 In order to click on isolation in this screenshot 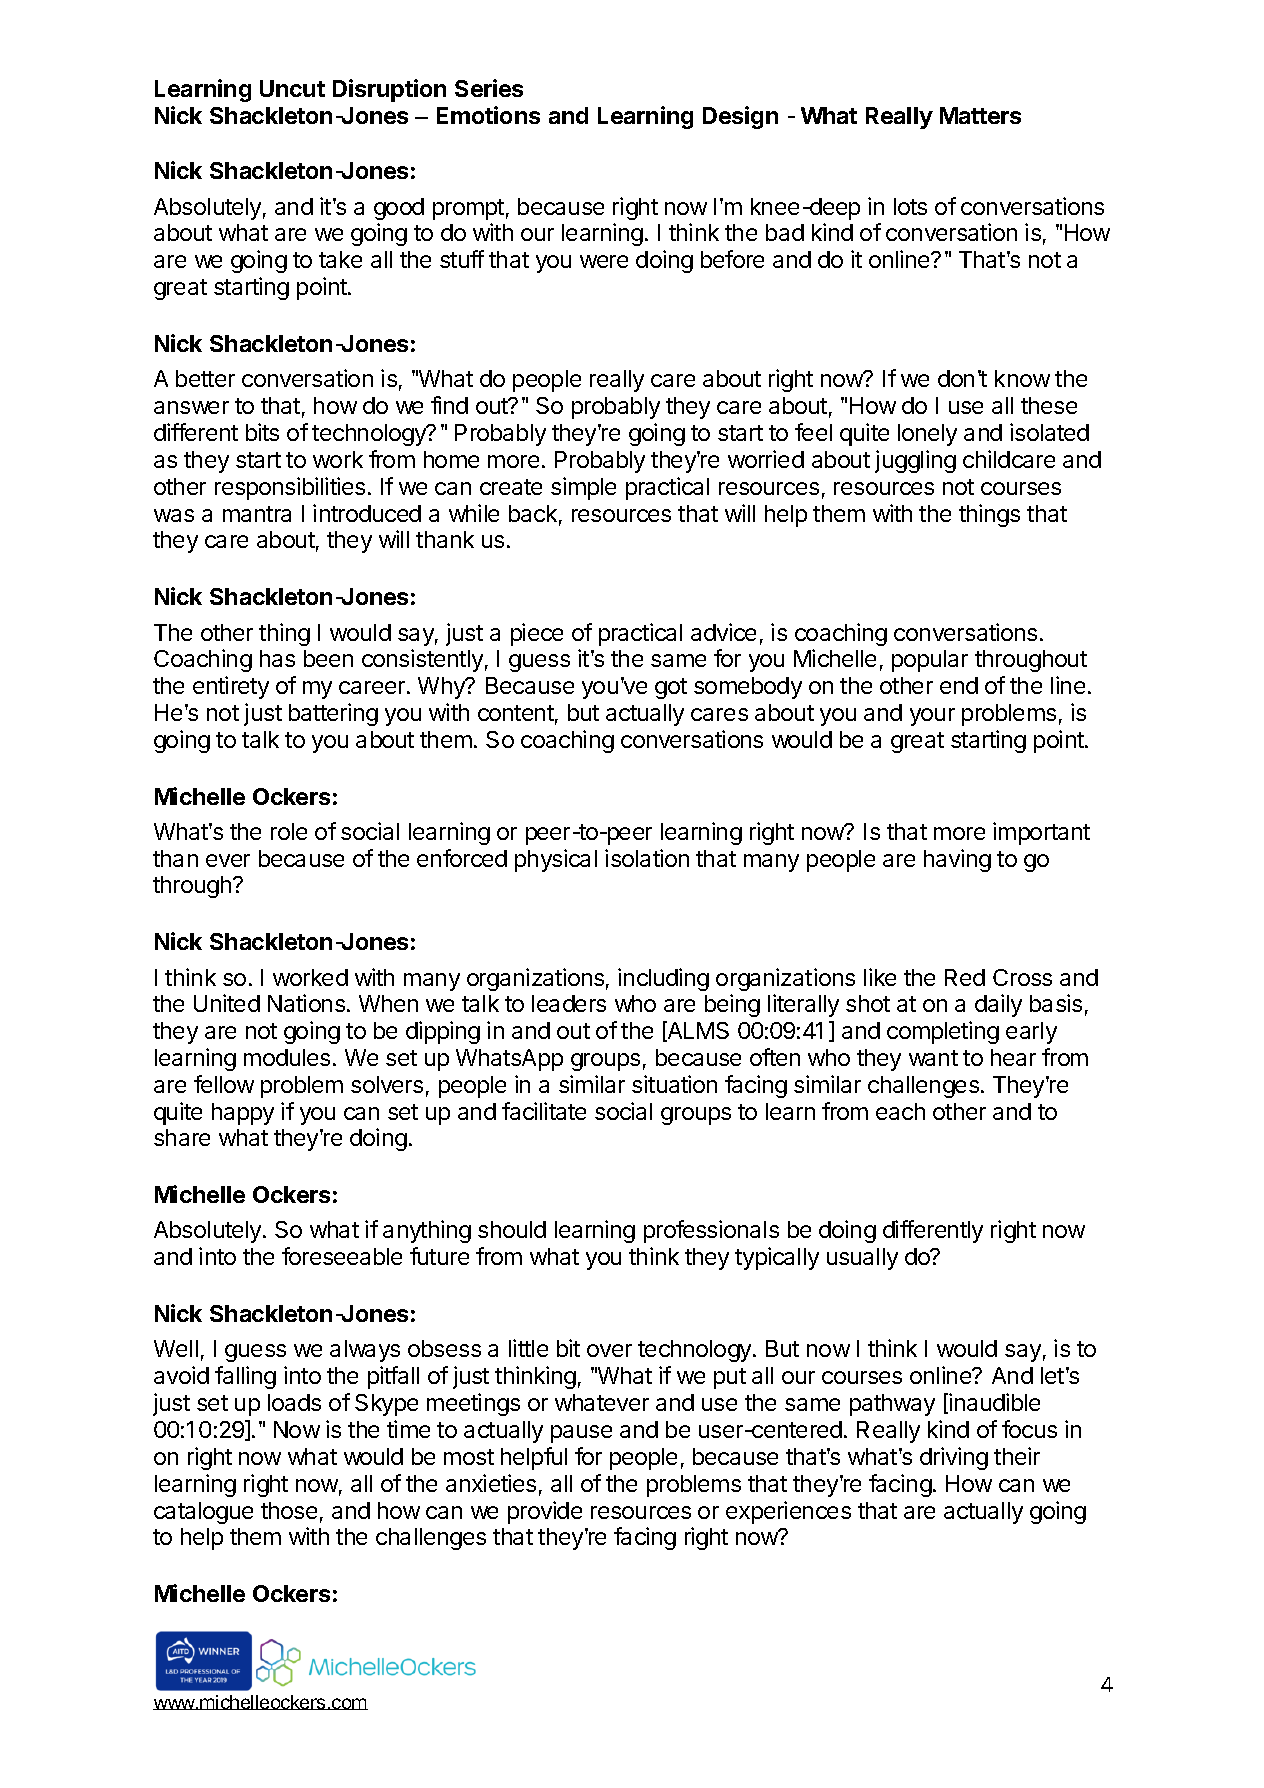, I will do `click(647, 858)`.
